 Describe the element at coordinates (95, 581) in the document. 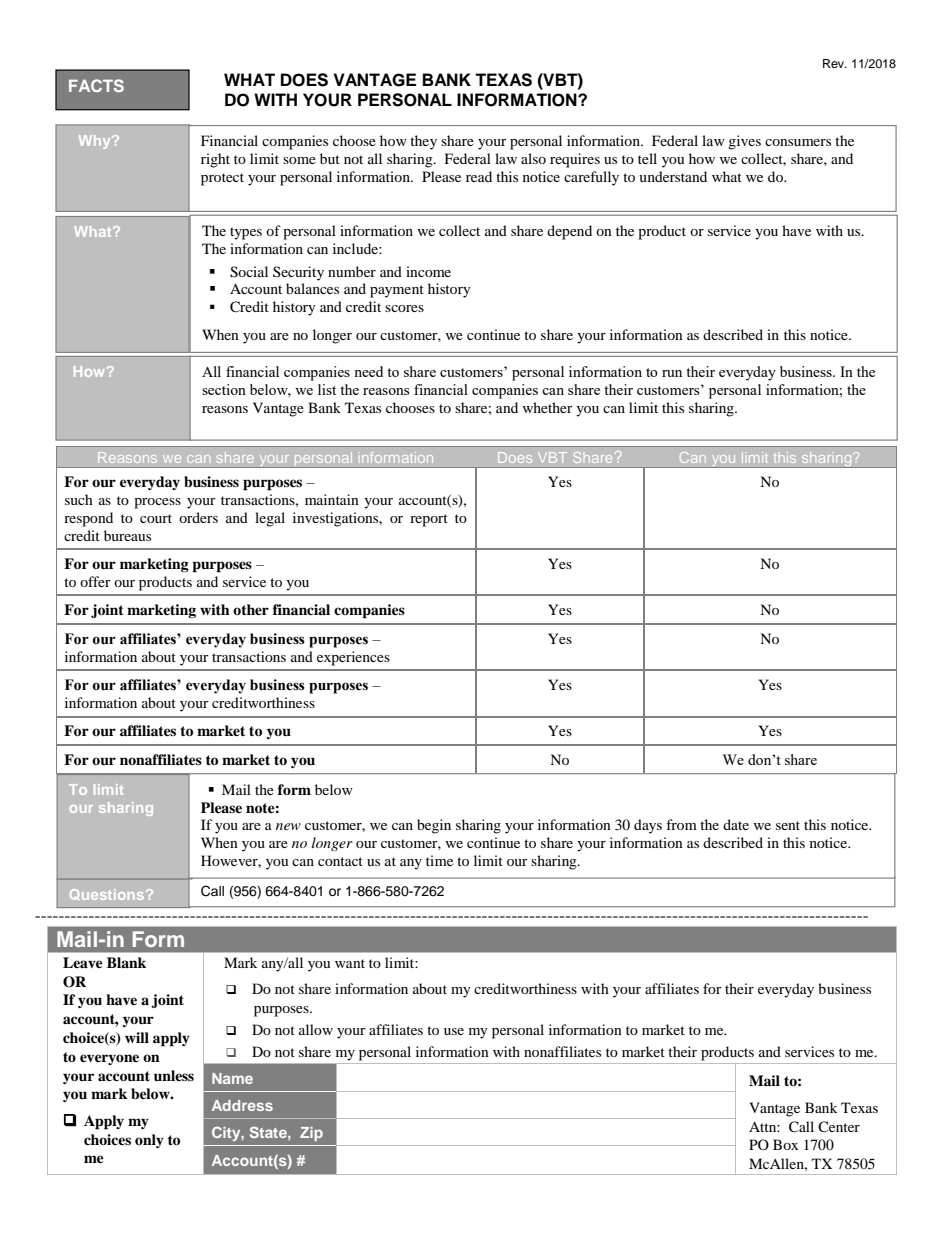

I see `offer` at that location.
